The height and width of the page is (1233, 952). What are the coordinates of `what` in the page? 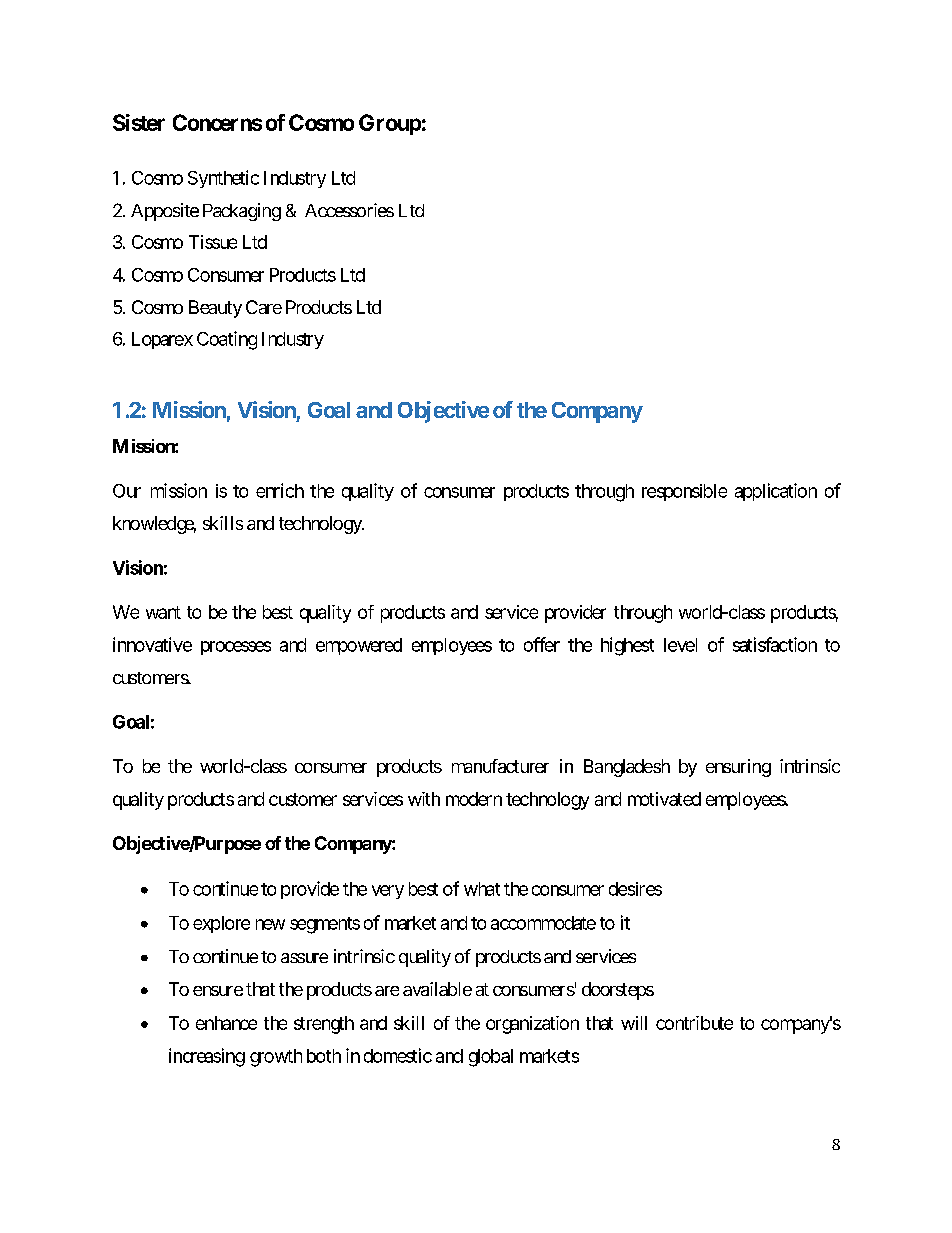 It's located at (482, 889).
